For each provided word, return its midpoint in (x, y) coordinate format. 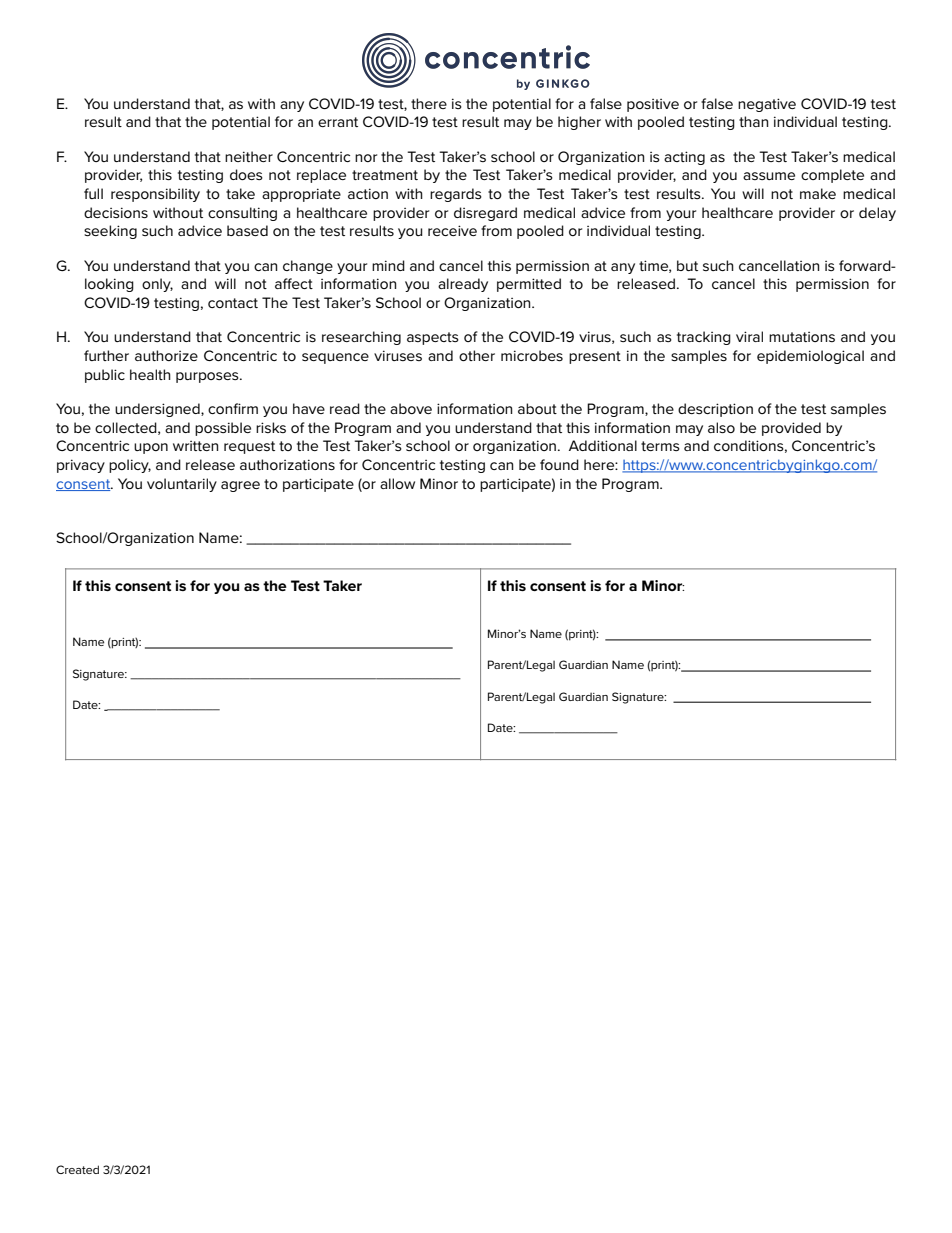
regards (456, 195)
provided (791, 429)
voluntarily (182, 485)
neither (249, 156)
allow (397, 483)
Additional (603, 445)
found (559, 464)
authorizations (287, 464)
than (754, 121)
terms (660, 446)
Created (77, 1169)
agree (240, 486)
